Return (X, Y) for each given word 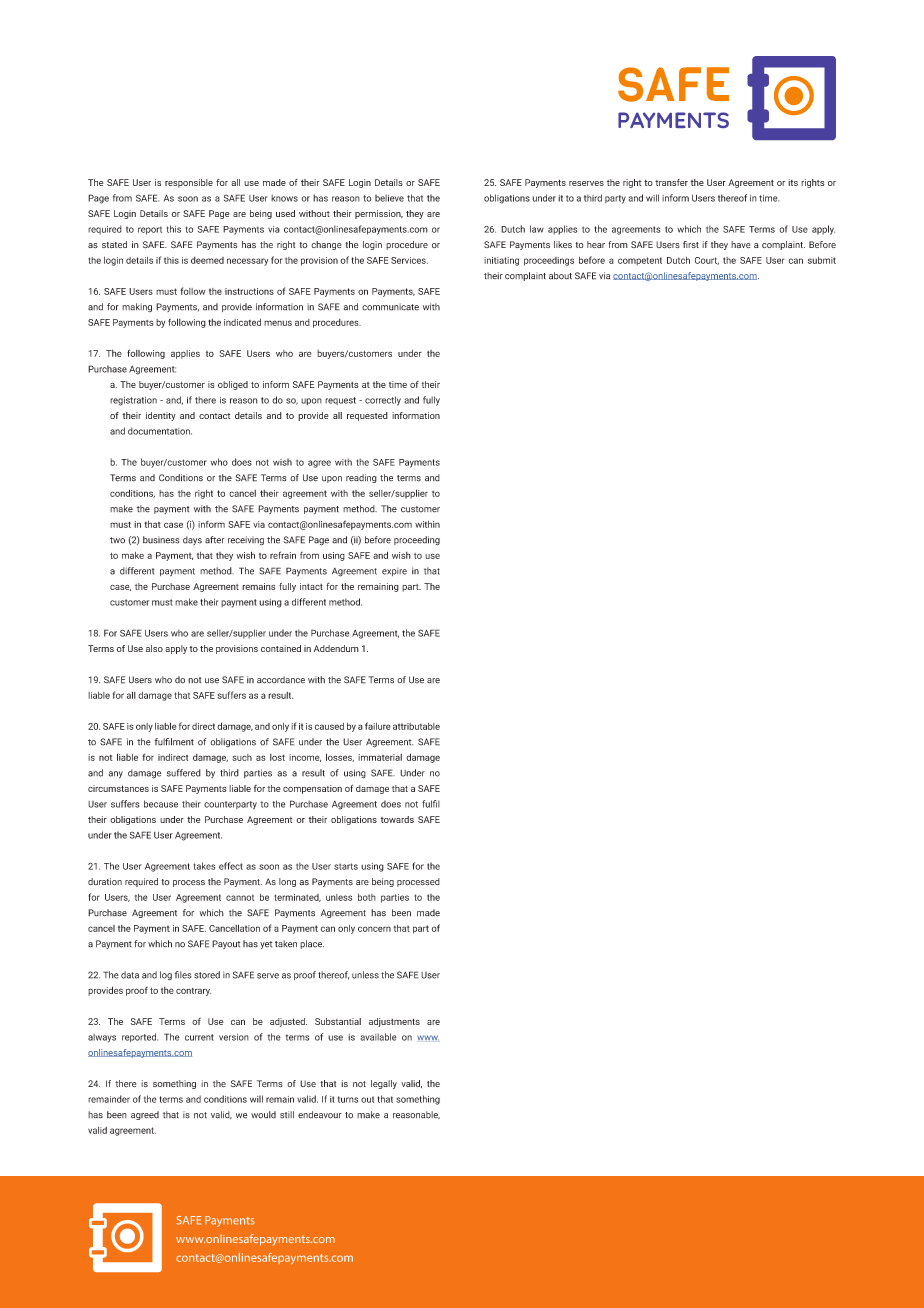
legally (384, 1084)
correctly (383, 401)
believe (389, 198)
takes (204, 866)
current (199, 1037)
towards (397, 819)
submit (822, 260)
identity (161, 416)
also (154, 648)
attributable (416, 726)
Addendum (336, 648)
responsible (189, 183)
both (367, 897)
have (740, 244)
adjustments (394, 1022)
